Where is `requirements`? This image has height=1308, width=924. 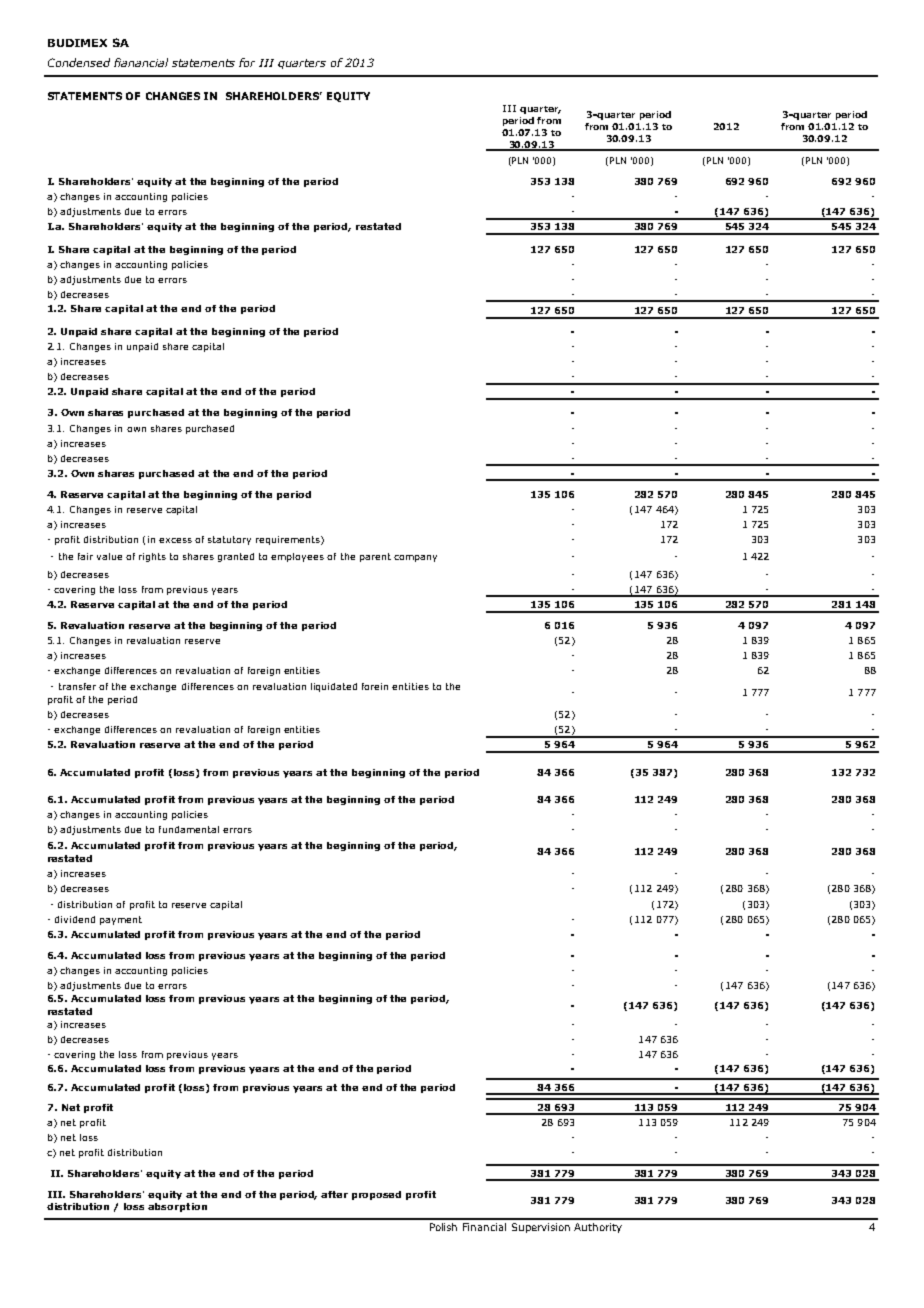 requirements is located at coordinates (289, 540).
